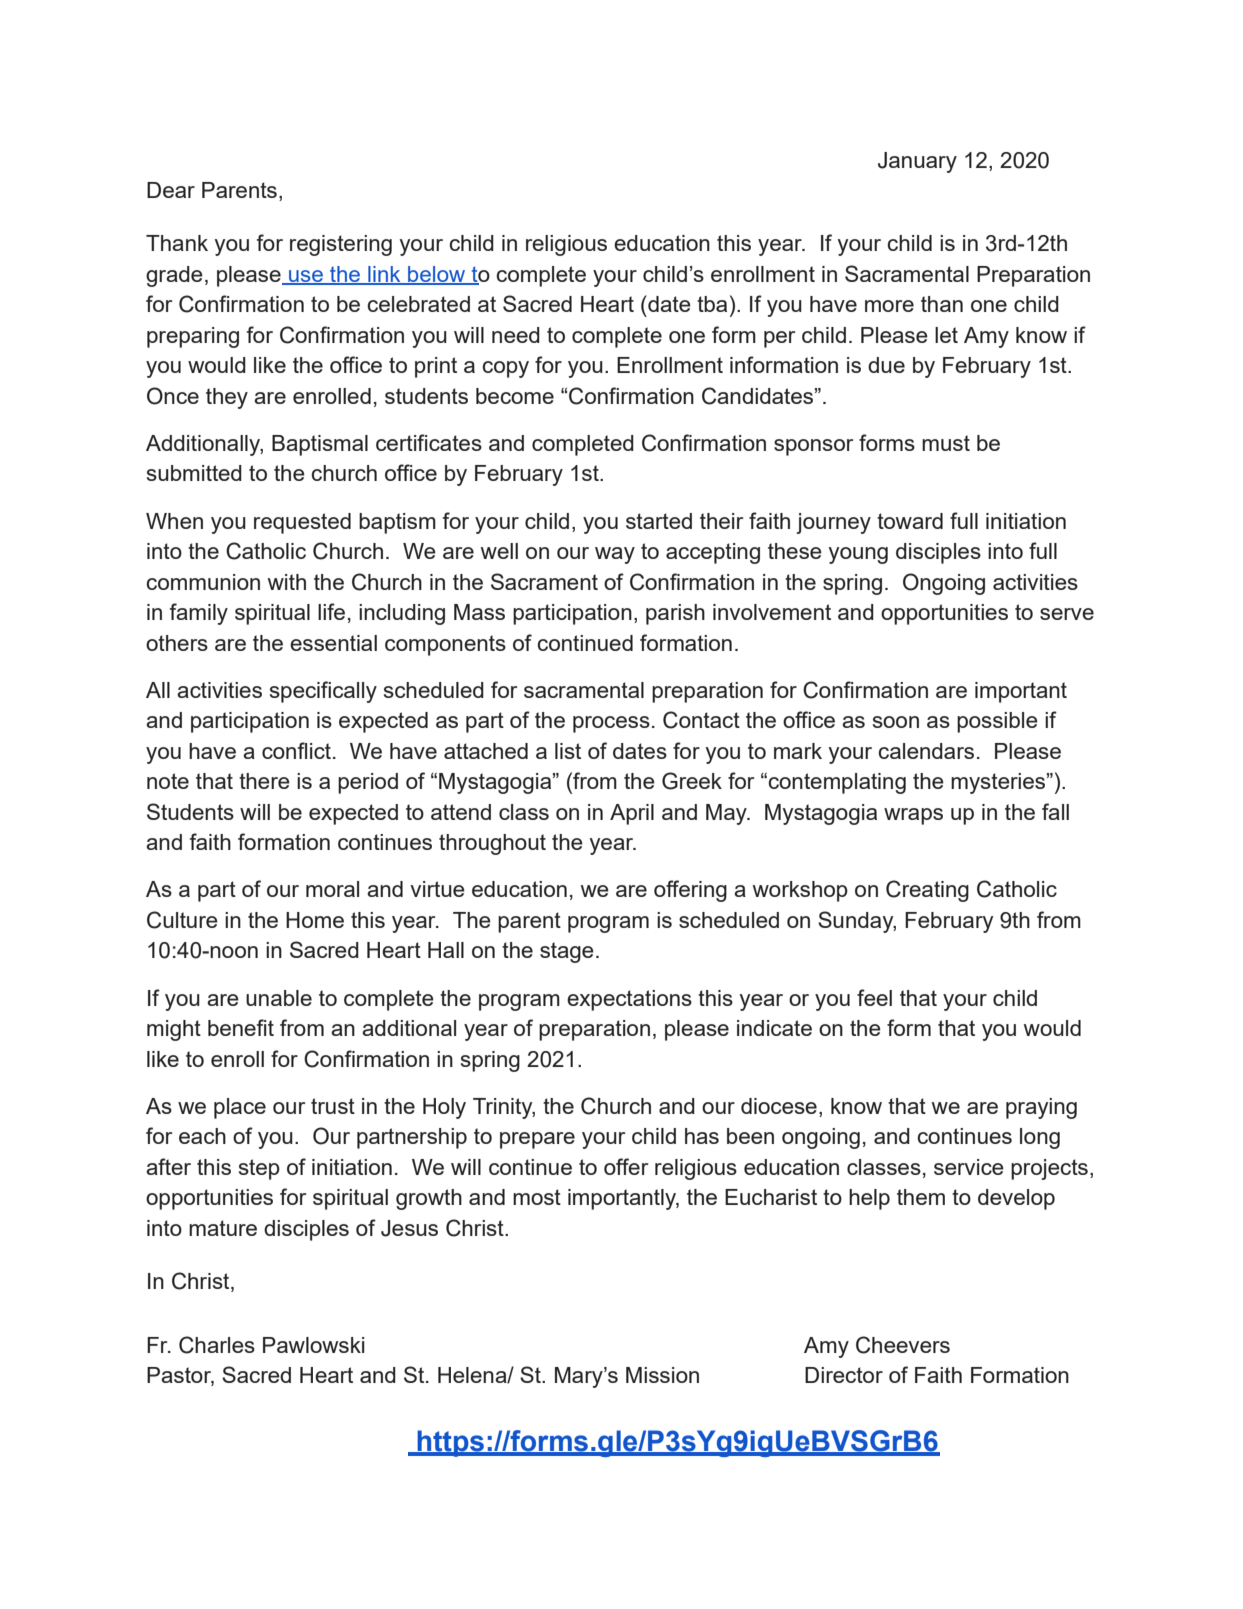 This screenshot has width=1243, height=1609. I want to click on benefit, so click(241, 1027).
